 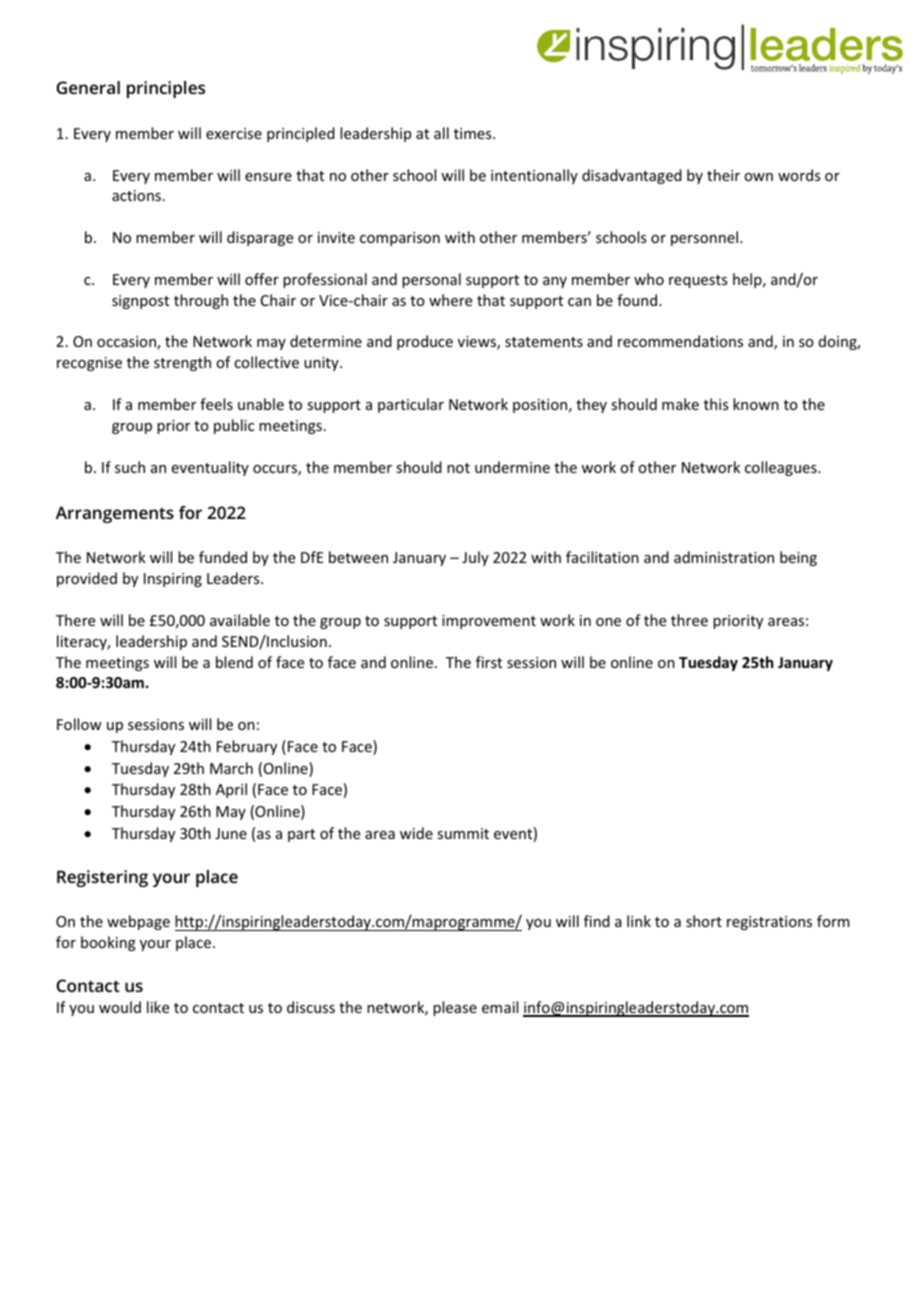 What do you see at coordinates (475, 558) in the screenshot?
I see `July` at bounding box center [475, 558].
